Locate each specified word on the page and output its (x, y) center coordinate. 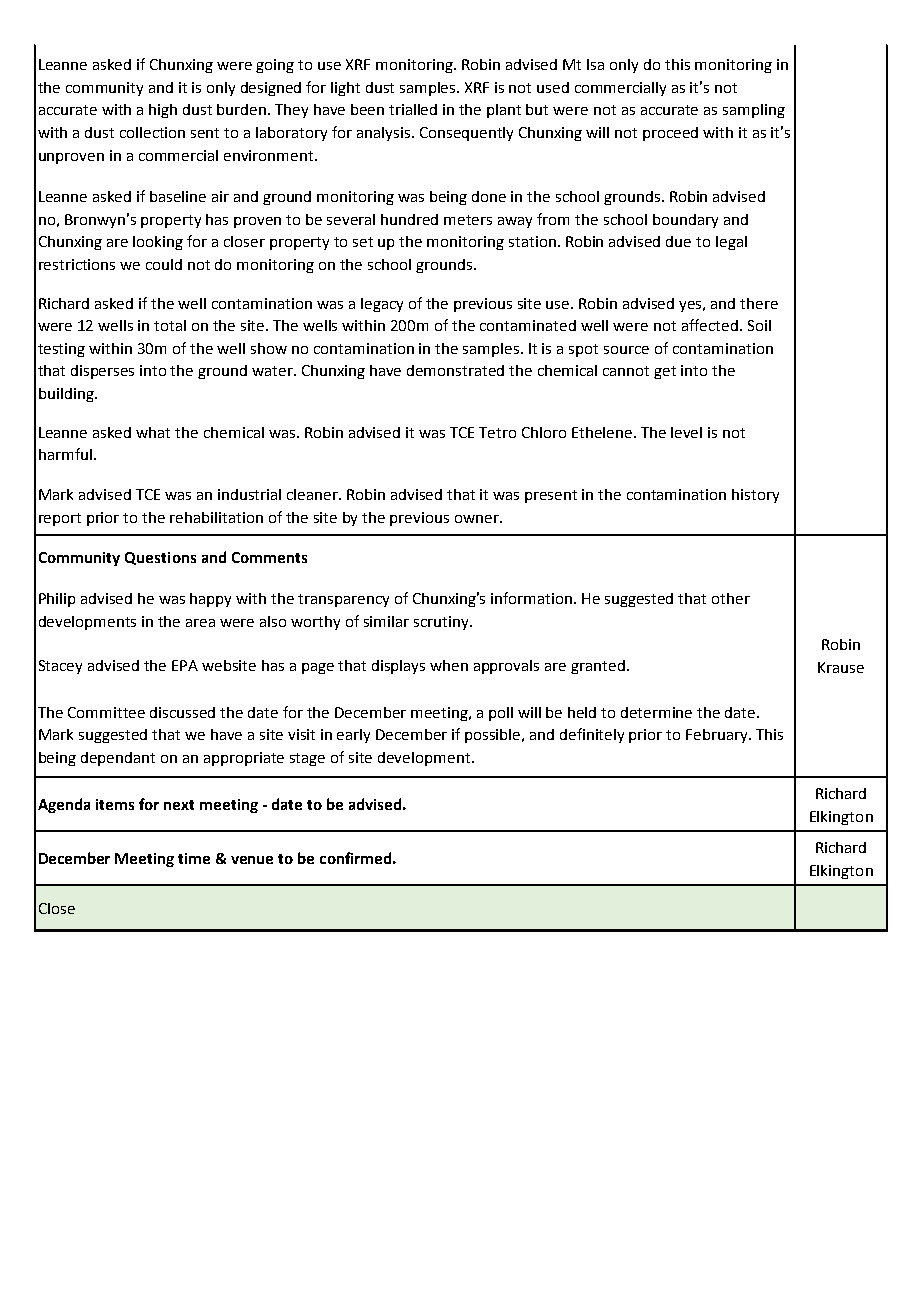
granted (598, 667)
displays (398, 667)
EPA (185, 665)
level (686, 432)
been (367, 109)
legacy (382, 305)
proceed (670, 134)
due (678, 241)
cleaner (313, 494)
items (115, 804)
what (153, 432)
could (164, 264)
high (163, 111)
